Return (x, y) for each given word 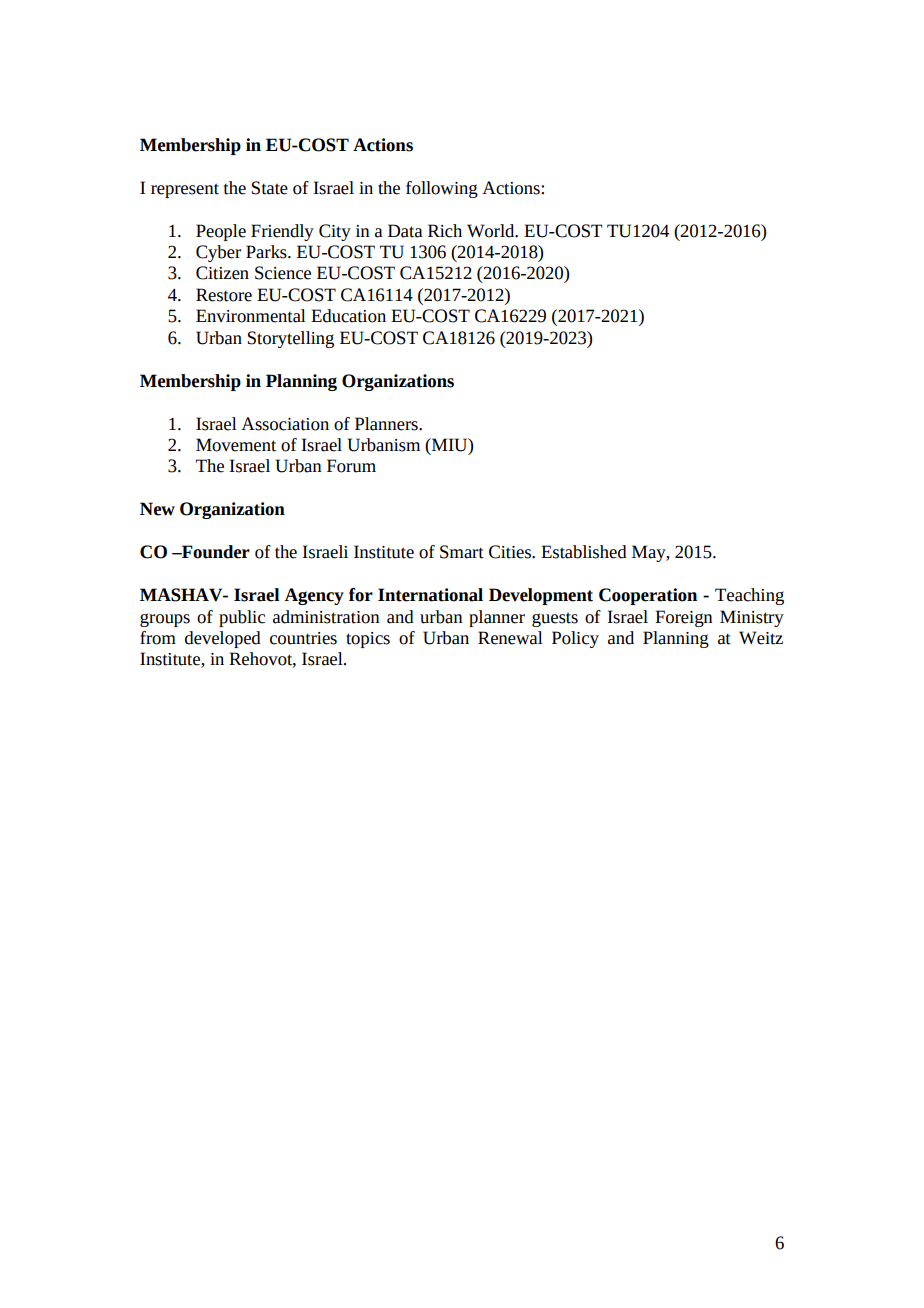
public (242, 618)
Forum (351, 466)
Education (348, 316)
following (442, 189)
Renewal (510, 638)
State (270, 188)
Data (405, 231)
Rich (445, 231)
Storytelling (291, 339)
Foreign (684, 618)
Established (584, 552)
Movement (236, 445)
